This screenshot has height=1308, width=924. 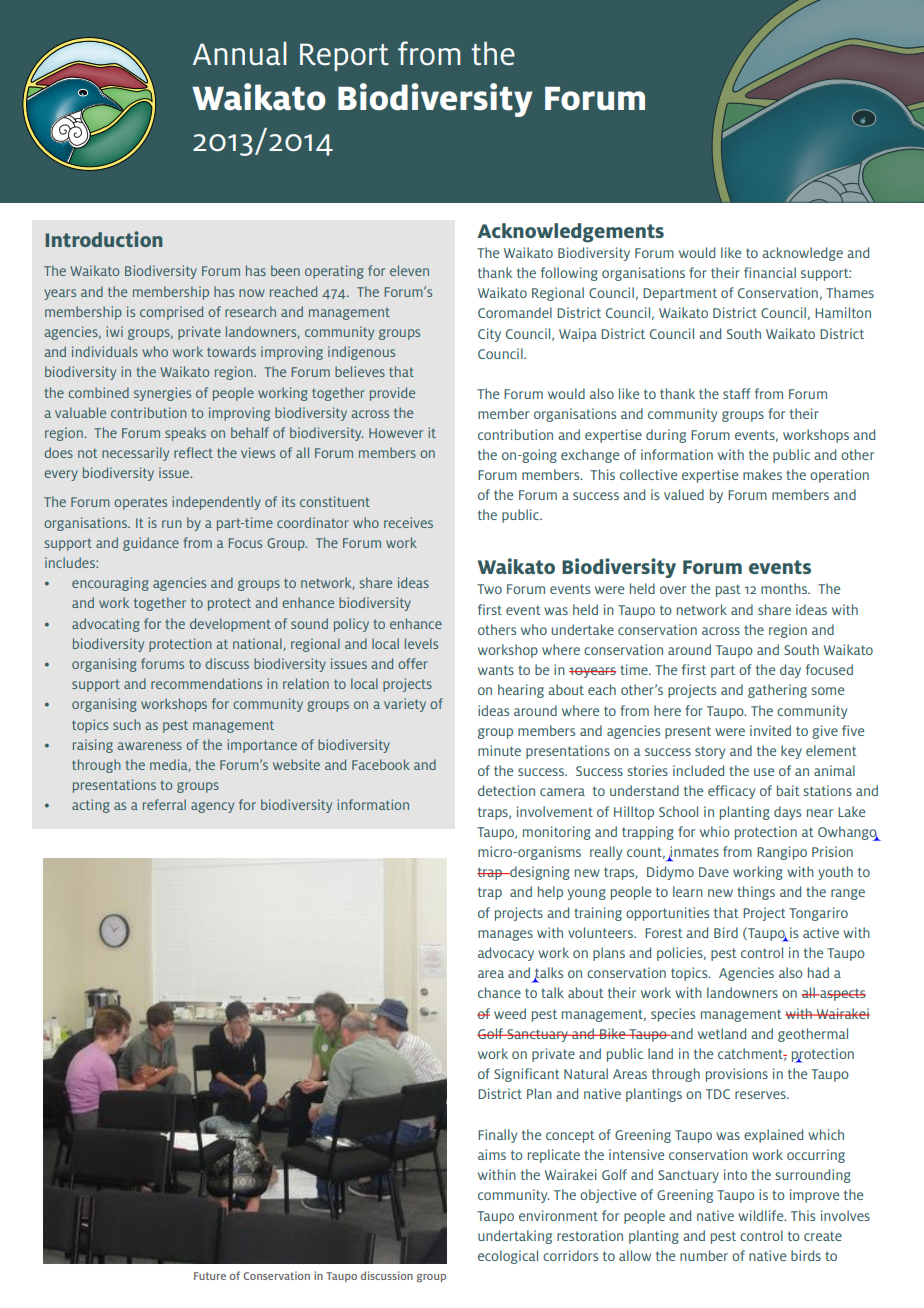 What do you see at coordinates (770, 272) in the screenshot?
I see `financial` at bounding box center [770, 272].
